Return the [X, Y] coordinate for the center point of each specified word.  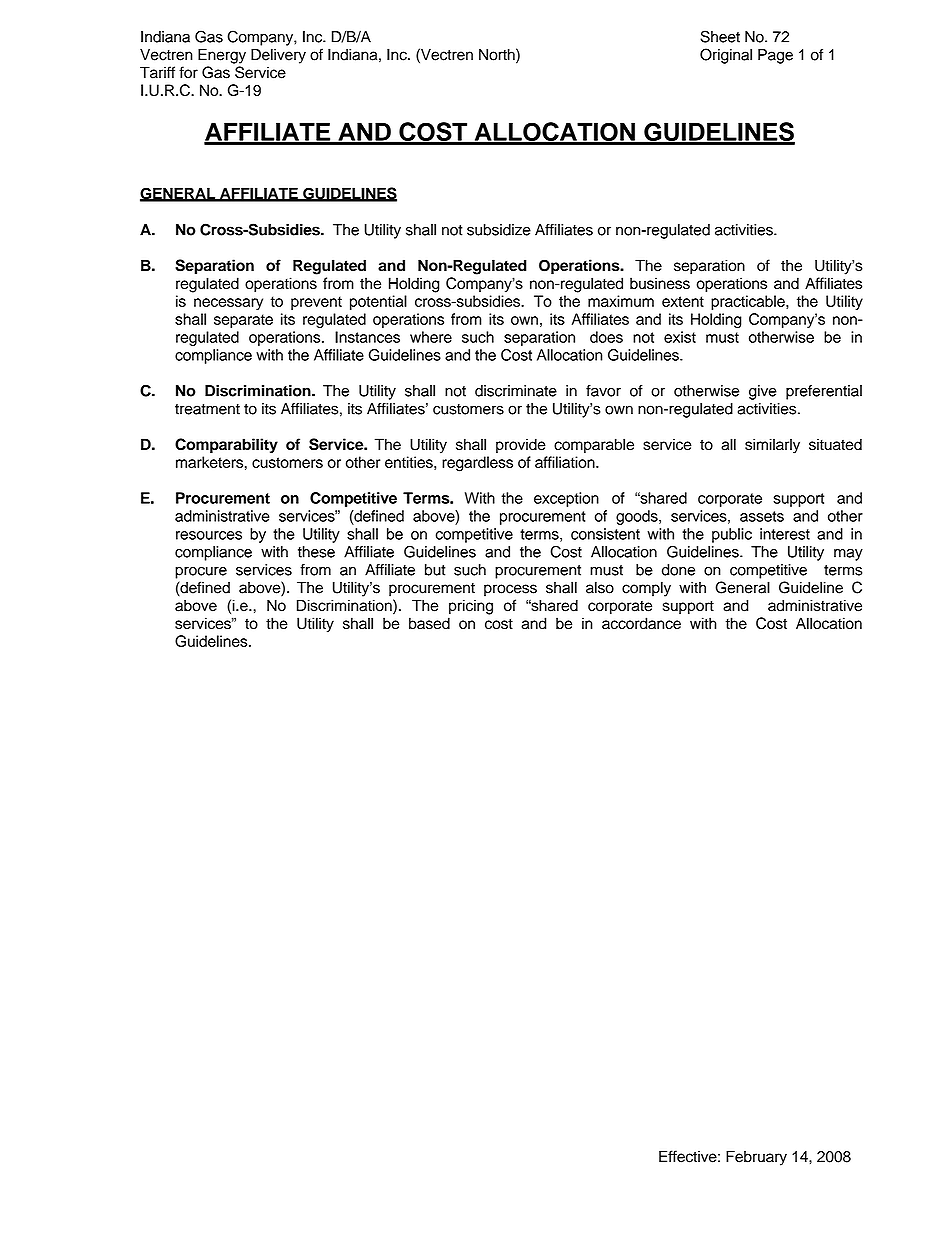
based [429, 623]
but [435, 570]
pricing [471, 607]
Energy [222, 56]
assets [762, 516]
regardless [477, 464]
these [316, 552]
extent [683, 301]
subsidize [499, 230]
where [431, 337]
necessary [228, 304]
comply [646, 589]
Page [775, 56]
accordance [641, 623]
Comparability [226, 446]
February [756, 1158]
